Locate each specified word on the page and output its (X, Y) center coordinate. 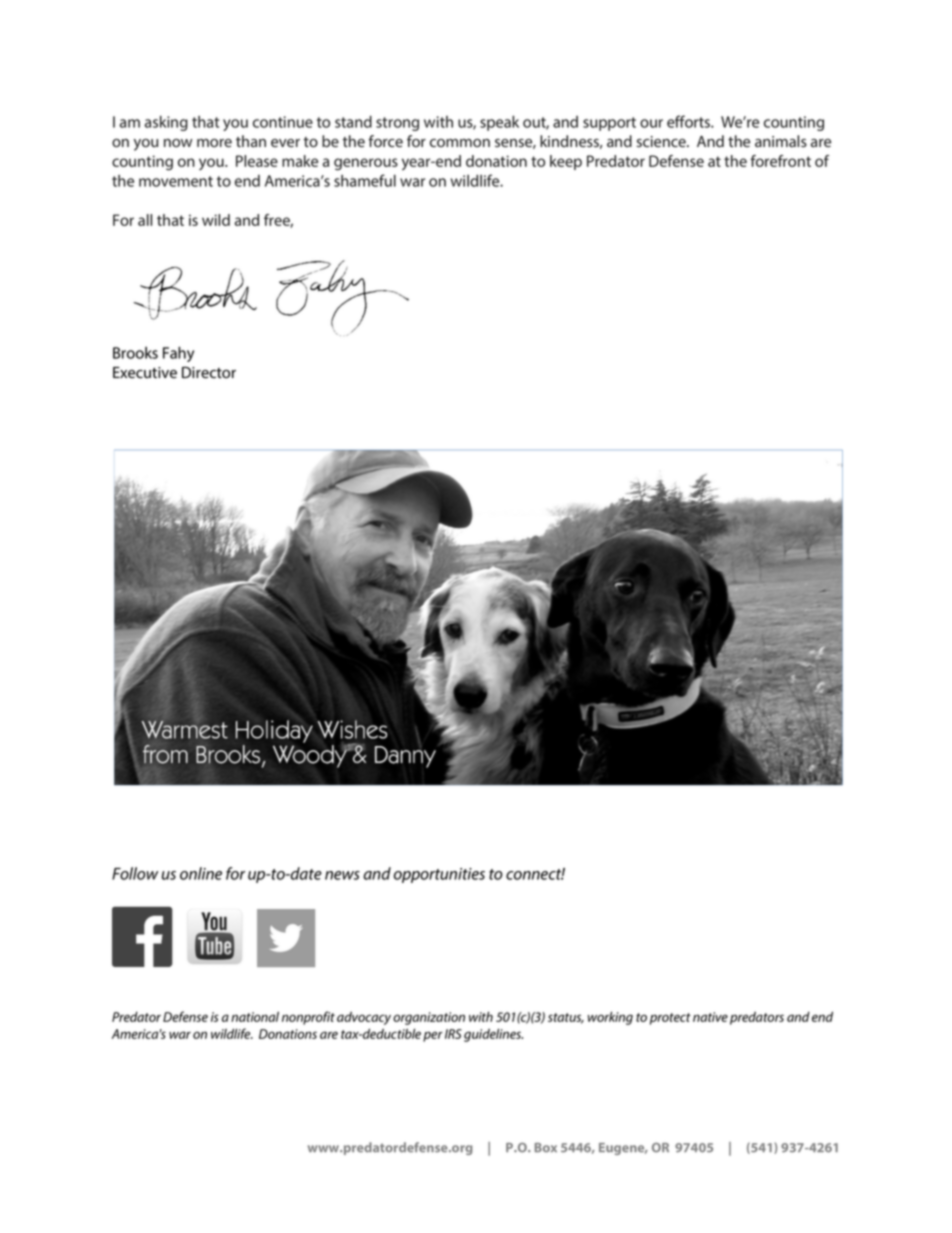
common (460, 143)
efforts (689, 121)
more (214, 143)
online (201, 873)
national (255, 1016)
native (710, 1017)
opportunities (439, 875)
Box (546, 1148)
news (342, 875)
